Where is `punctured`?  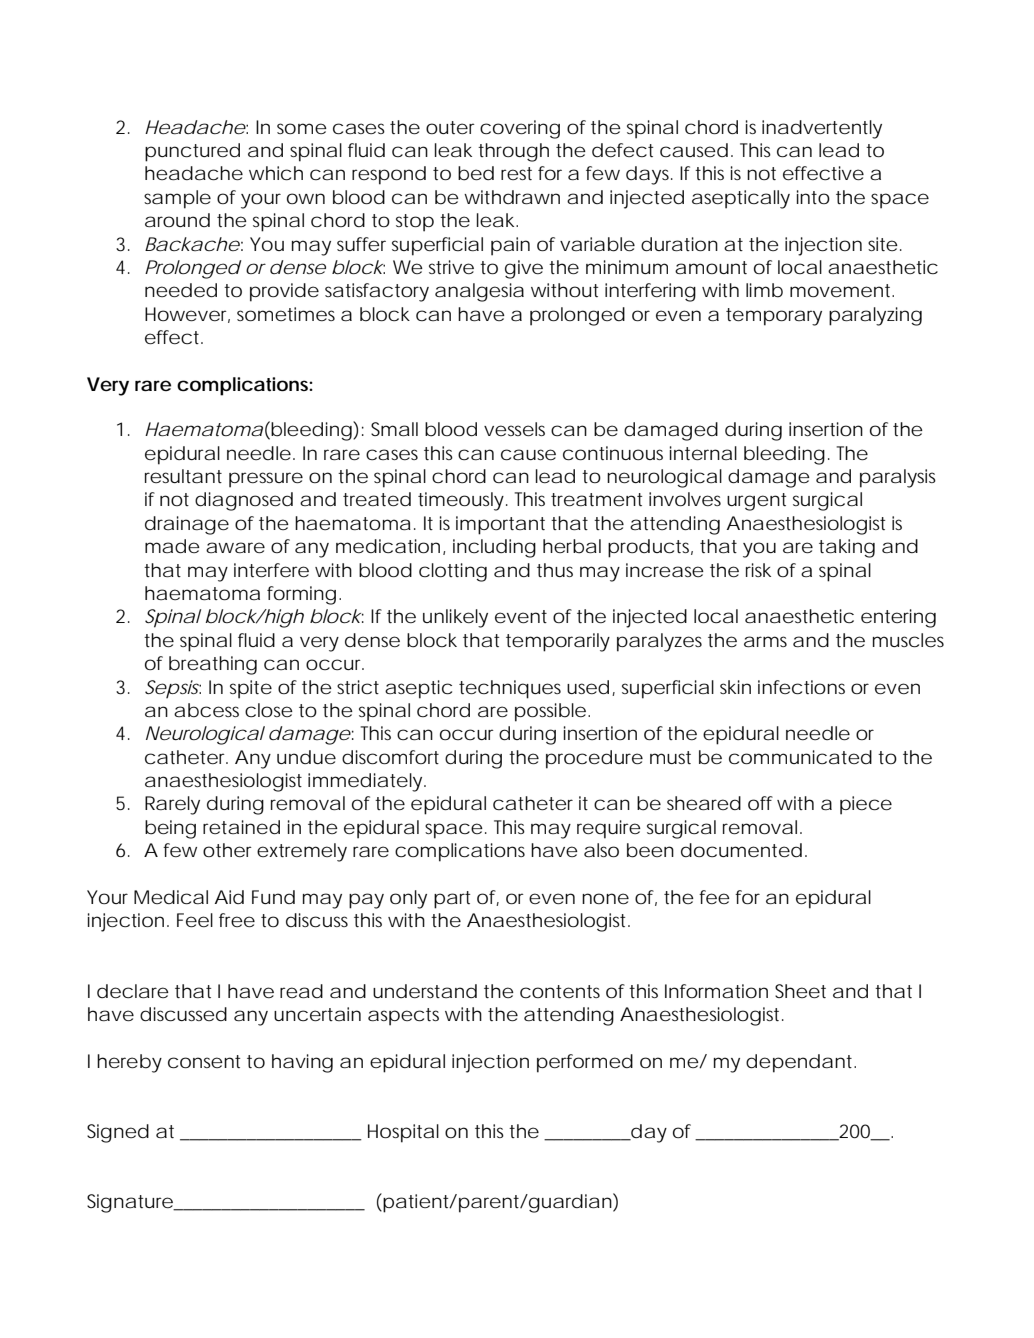 punctured is located at coordinates (192, 152).
